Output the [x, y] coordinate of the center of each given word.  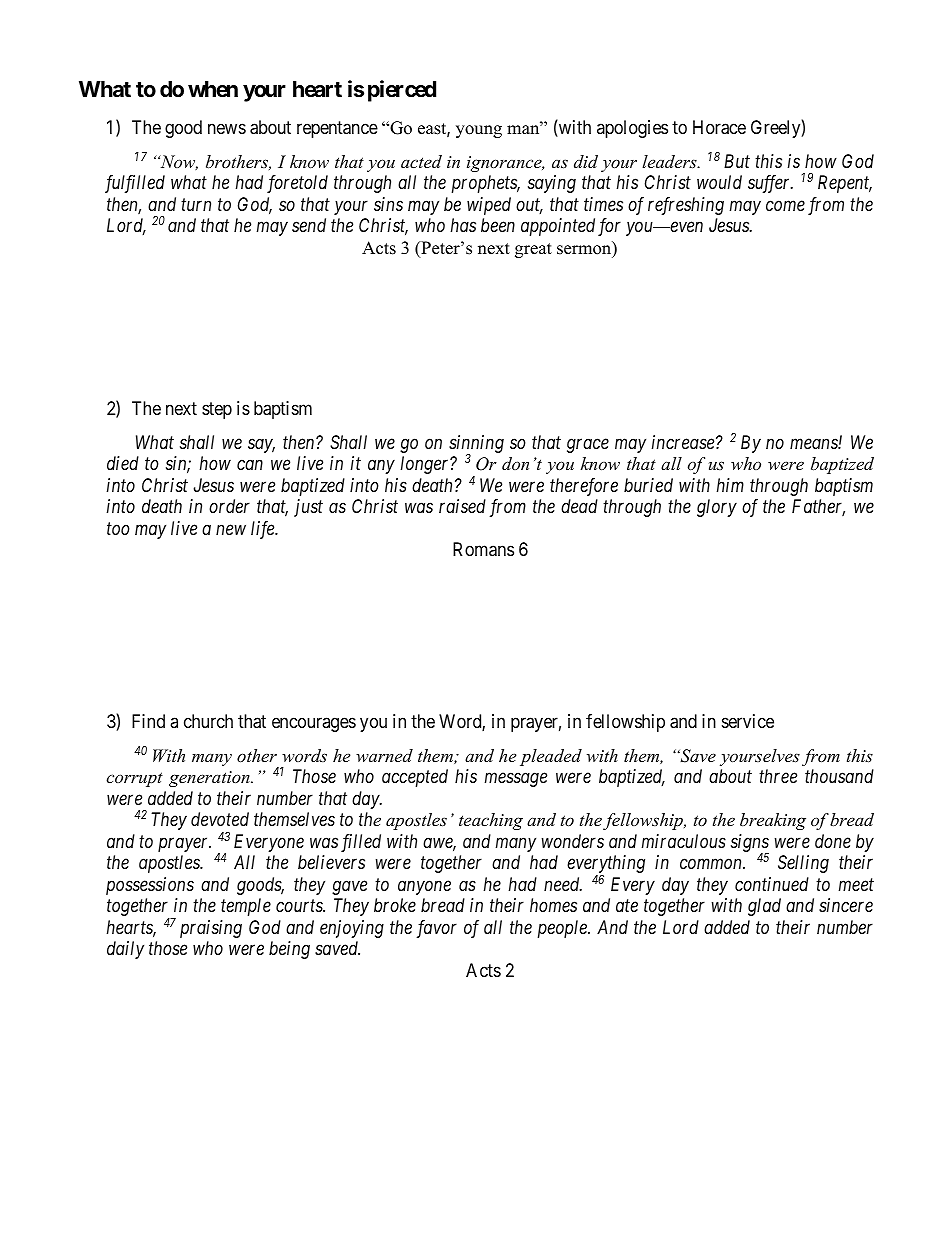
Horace [719, 127]
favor [437, 929]
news [227, 128]
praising [211, 929]
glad [764, 907]
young [479, 131]
